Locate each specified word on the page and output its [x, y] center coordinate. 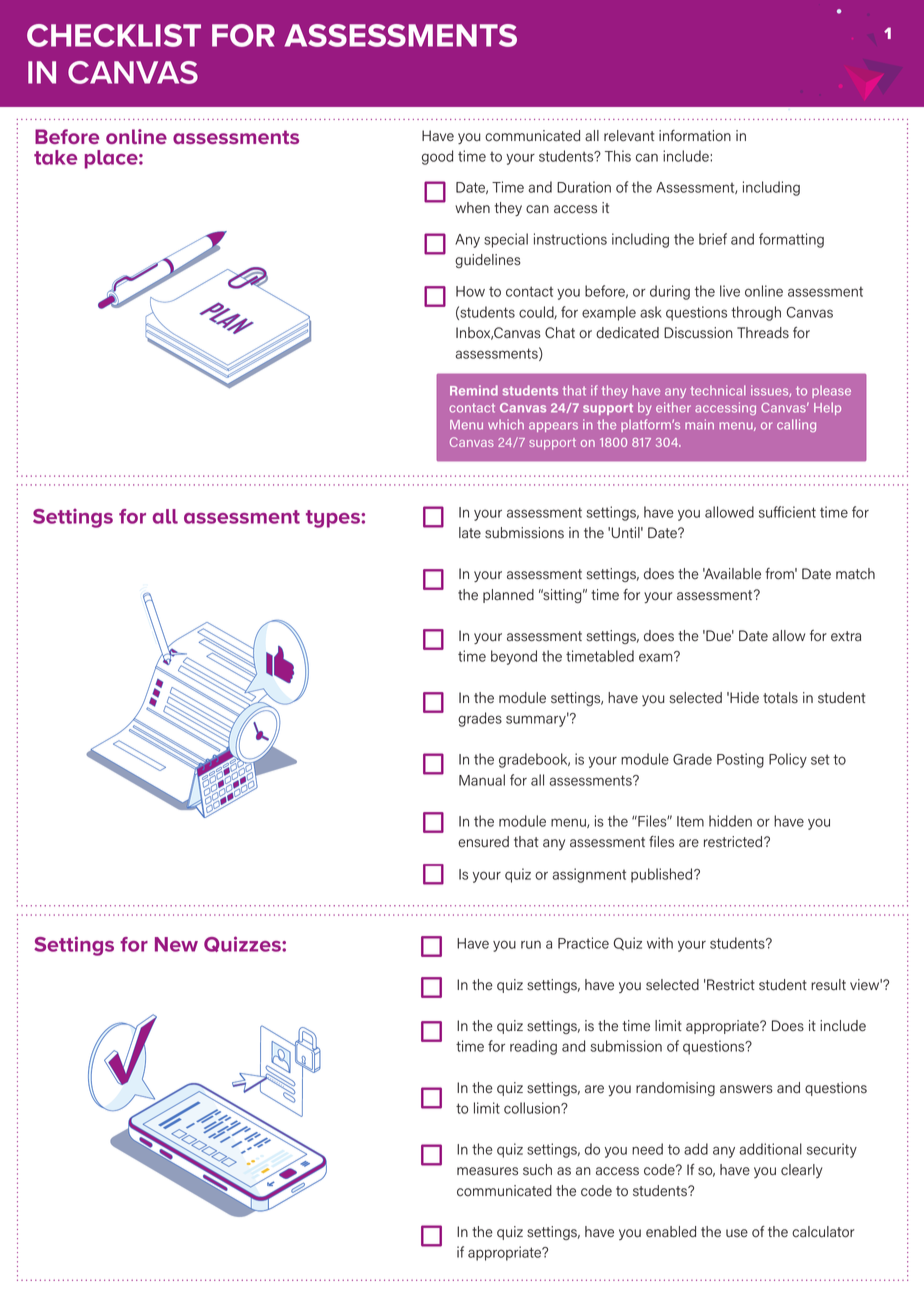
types [334, 519]
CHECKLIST [114, 35]
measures [487, 1171]
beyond [514, 657]
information [695, 136]
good [437, 157]
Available [732, 574]
